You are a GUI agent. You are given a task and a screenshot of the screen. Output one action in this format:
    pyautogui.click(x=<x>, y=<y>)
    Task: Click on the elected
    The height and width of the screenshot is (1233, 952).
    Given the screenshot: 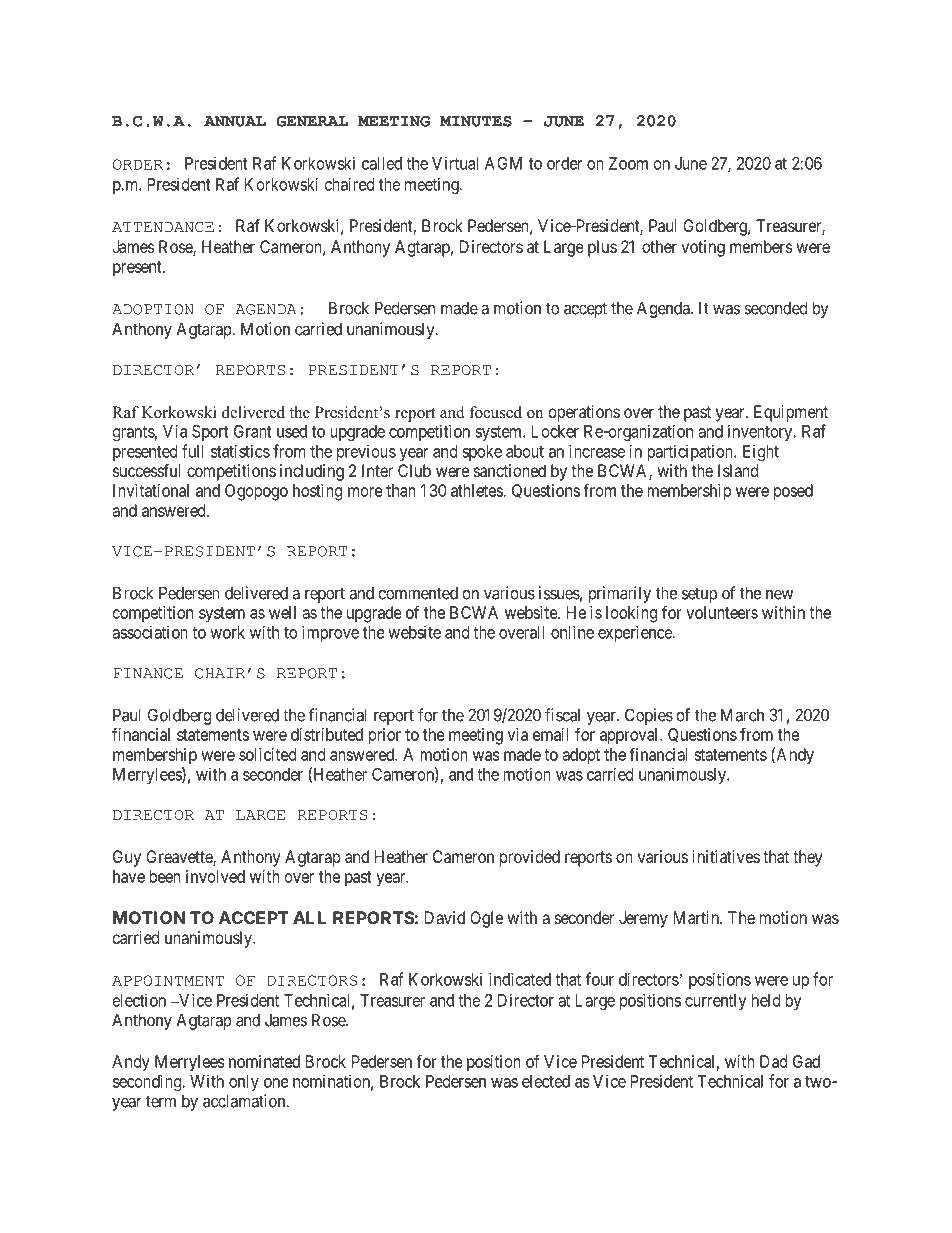 What is the action you would take?
    pyautogui.click(x=546, y=1081)
